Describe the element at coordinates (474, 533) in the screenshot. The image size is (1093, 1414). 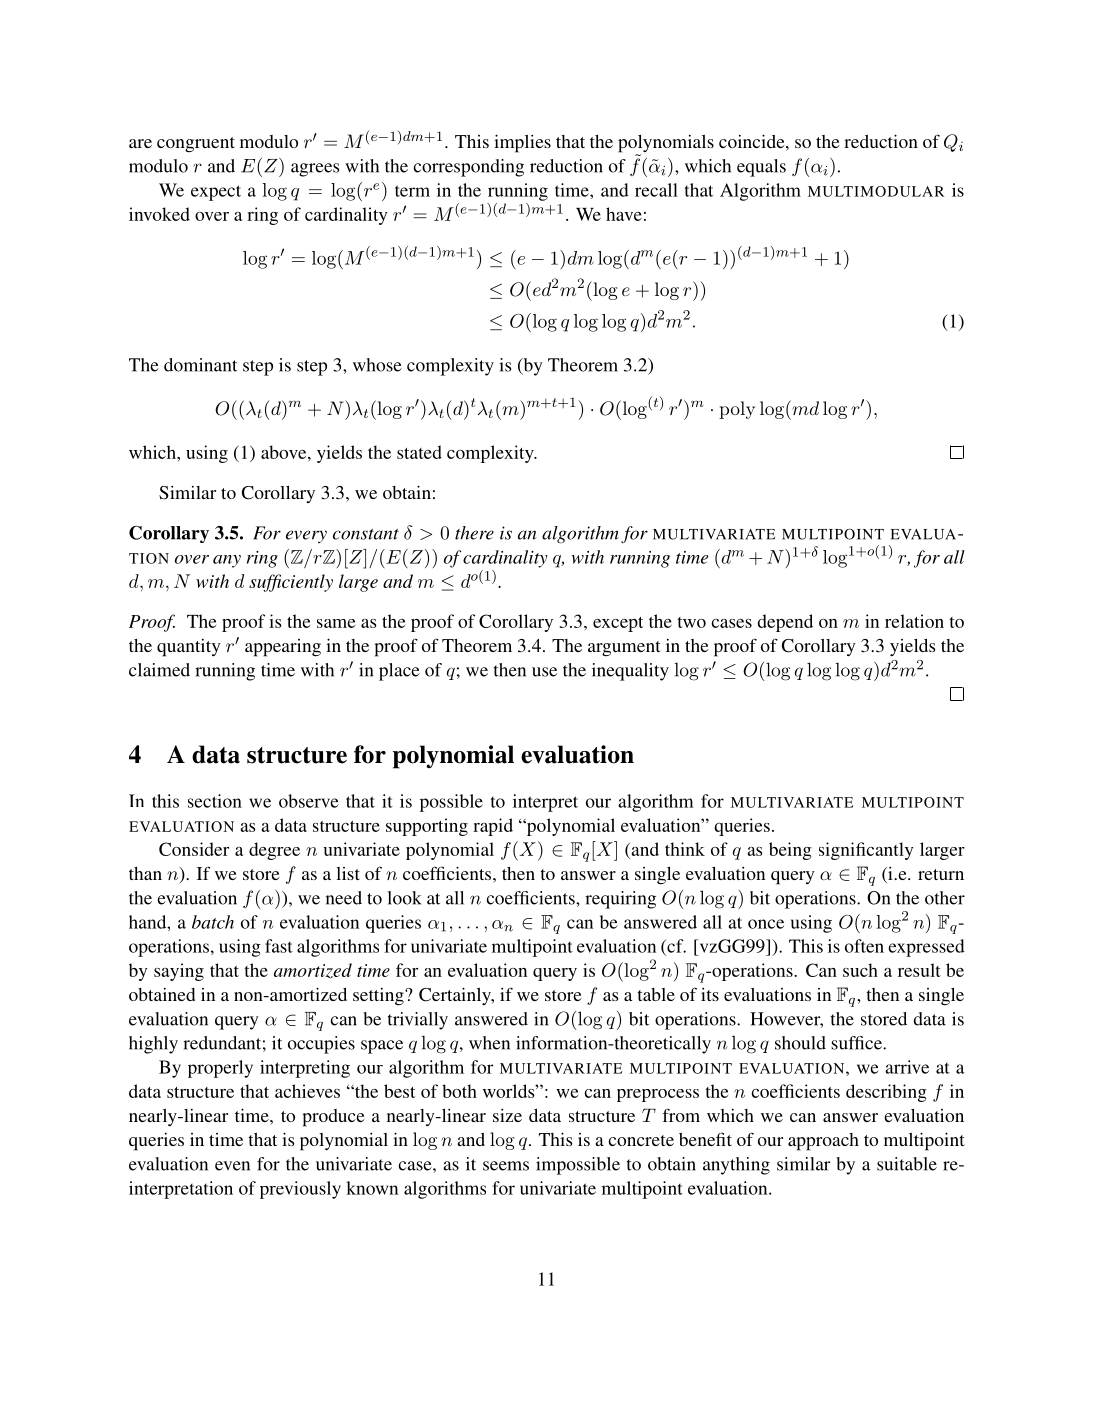
I see `there` at that location.
